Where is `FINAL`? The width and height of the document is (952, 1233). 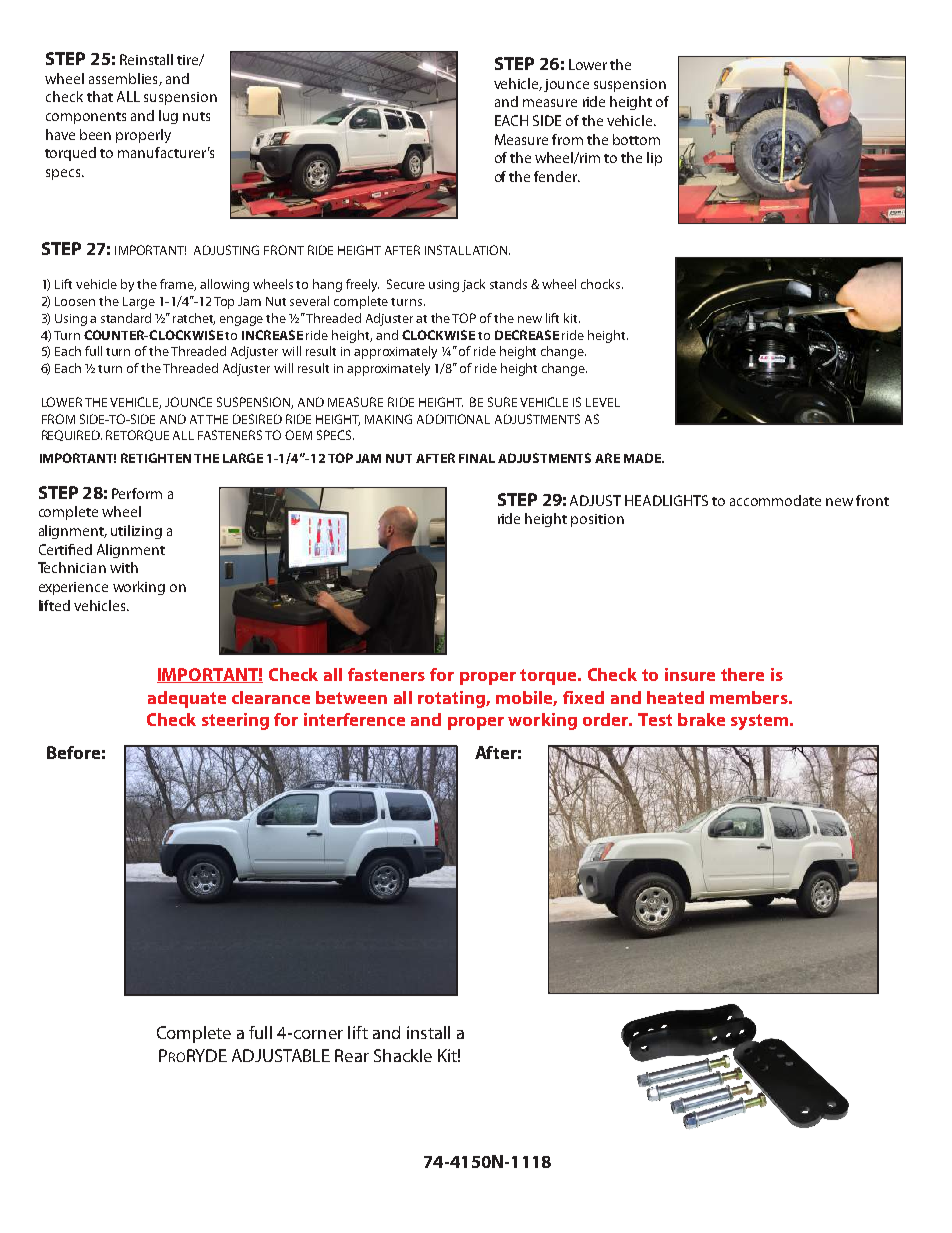
FINAL is located at coordinates (477, 458).
